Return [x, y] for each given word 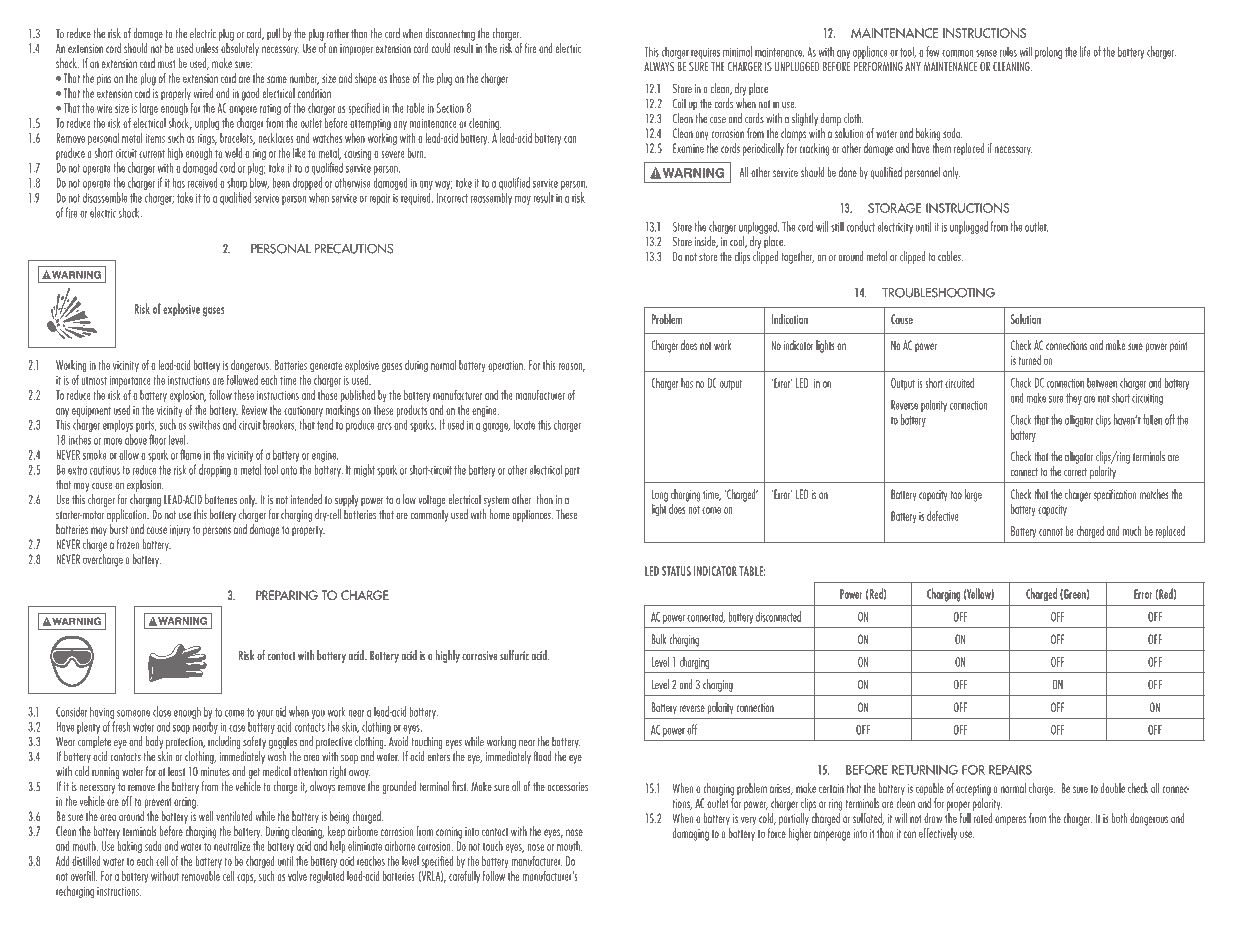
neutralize [232, 844]
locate [524, 424]
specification [1115, 495]
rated [983, 818]
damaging [691, 834]
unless [207, 48]
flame [190, 454]
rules [1008, 52]
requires [705, 53]
